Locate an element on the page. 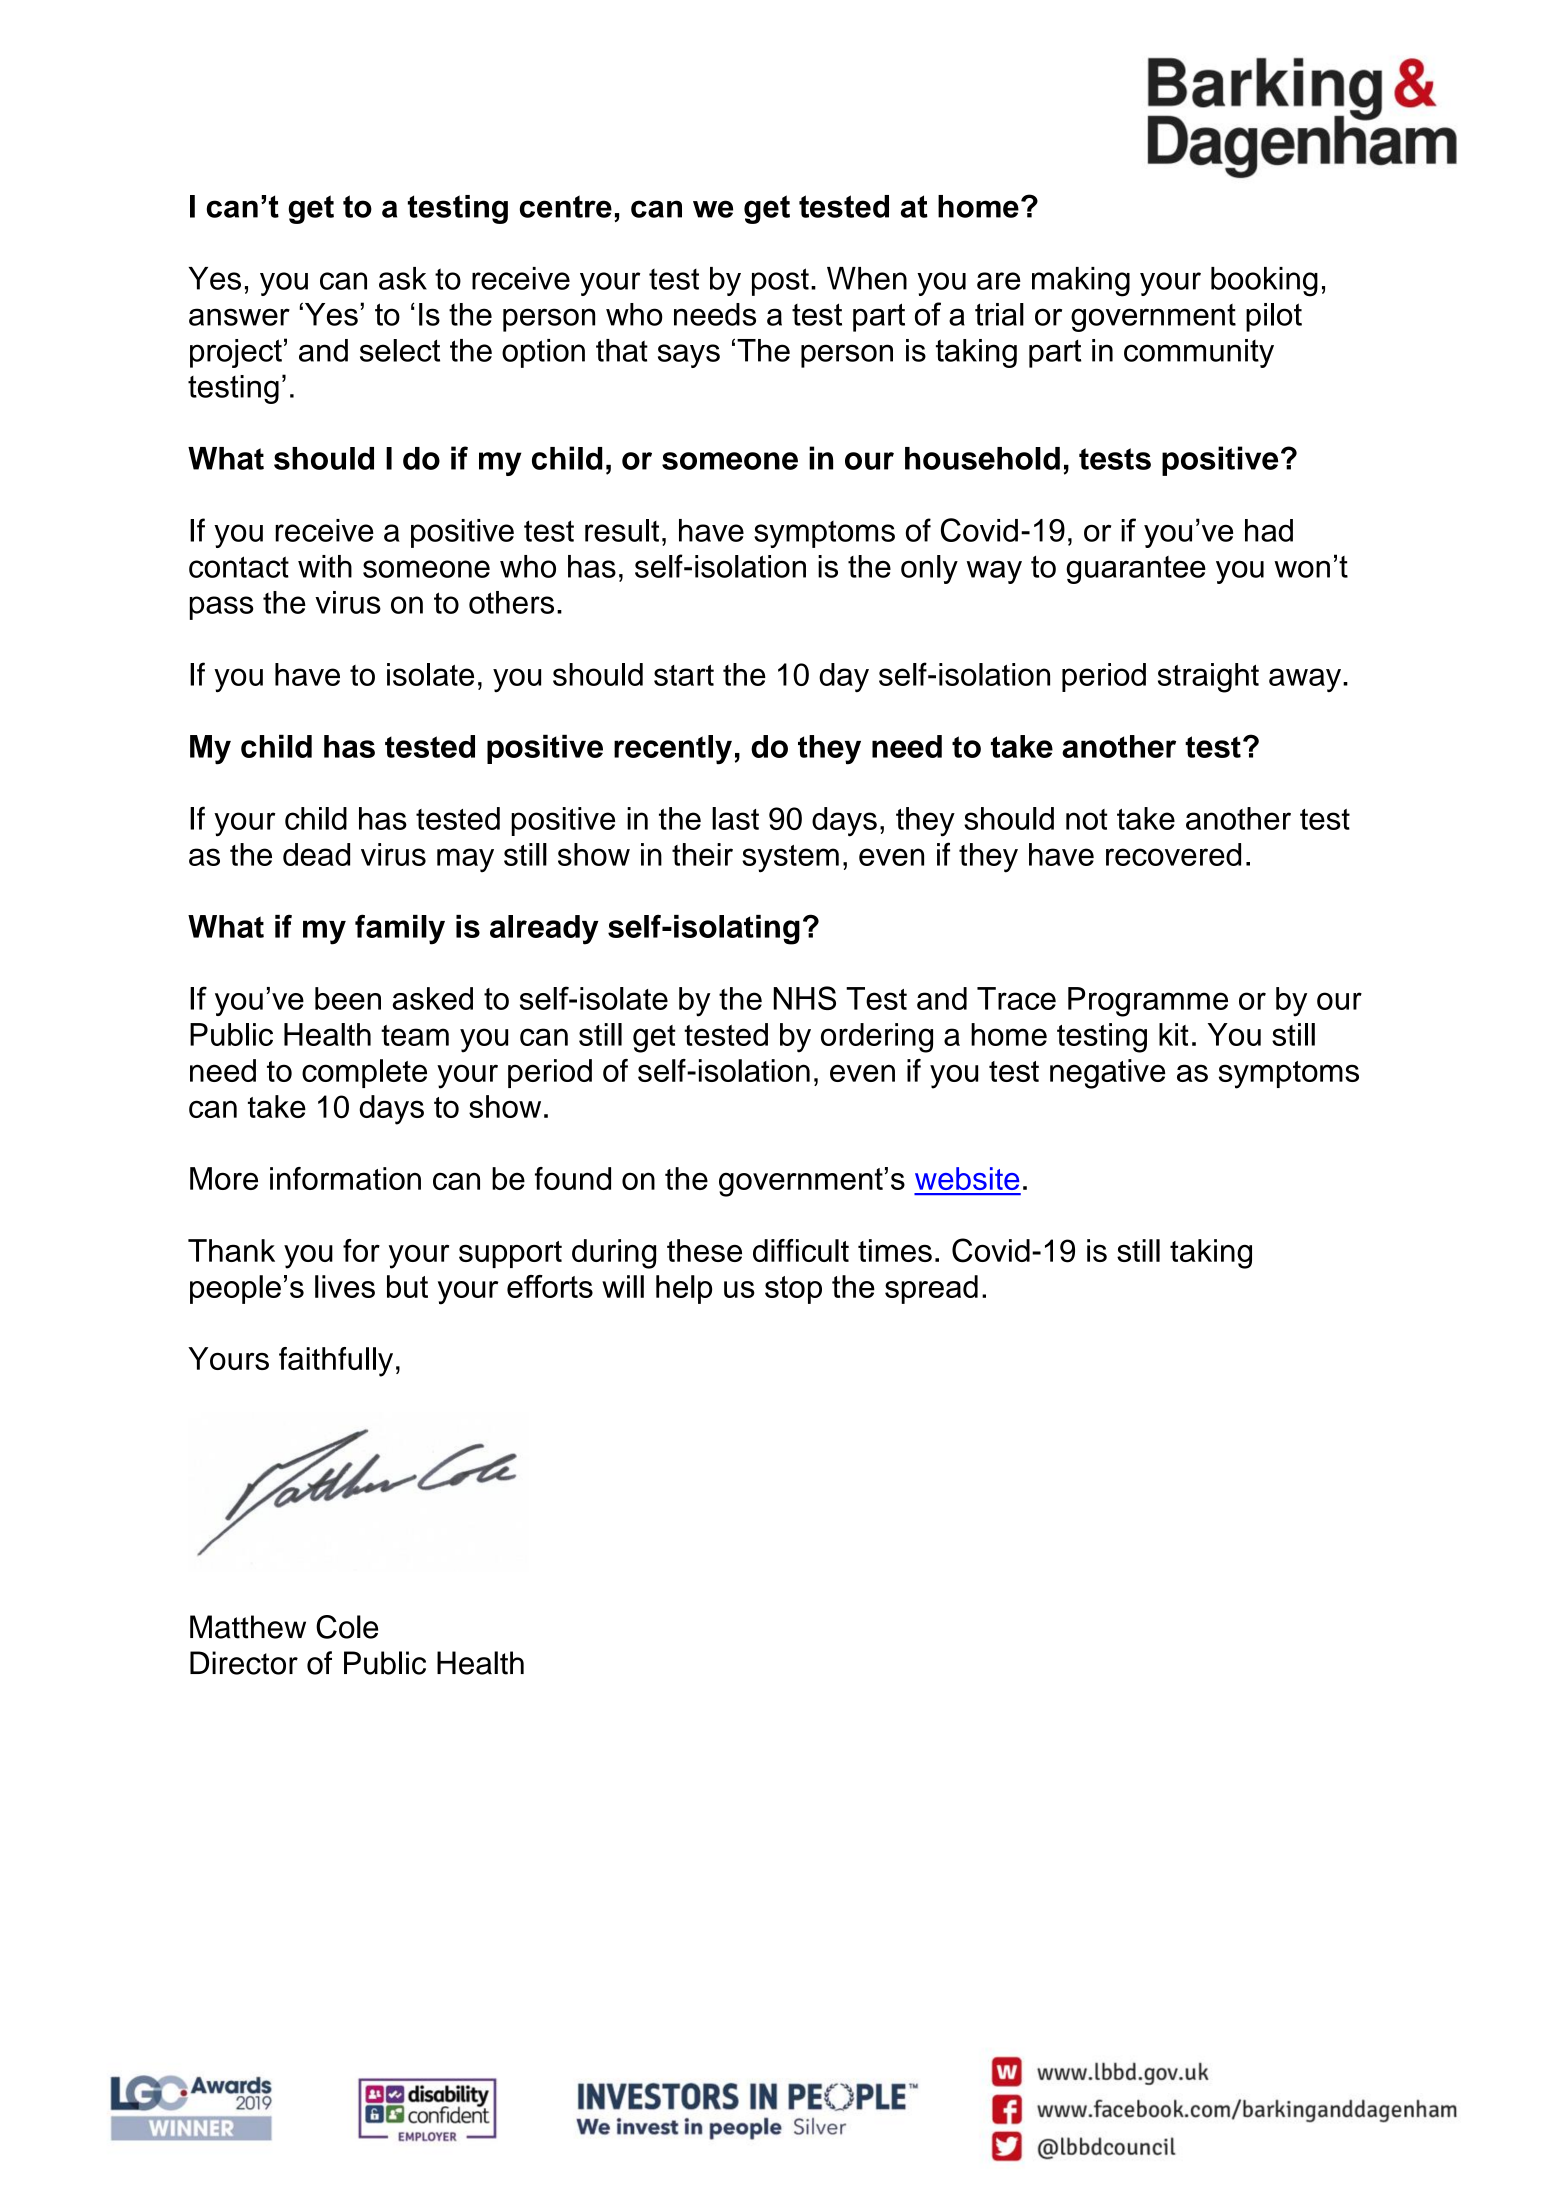 The image size is (1553, 2197). NHS is located at coordinates (804, 998).
